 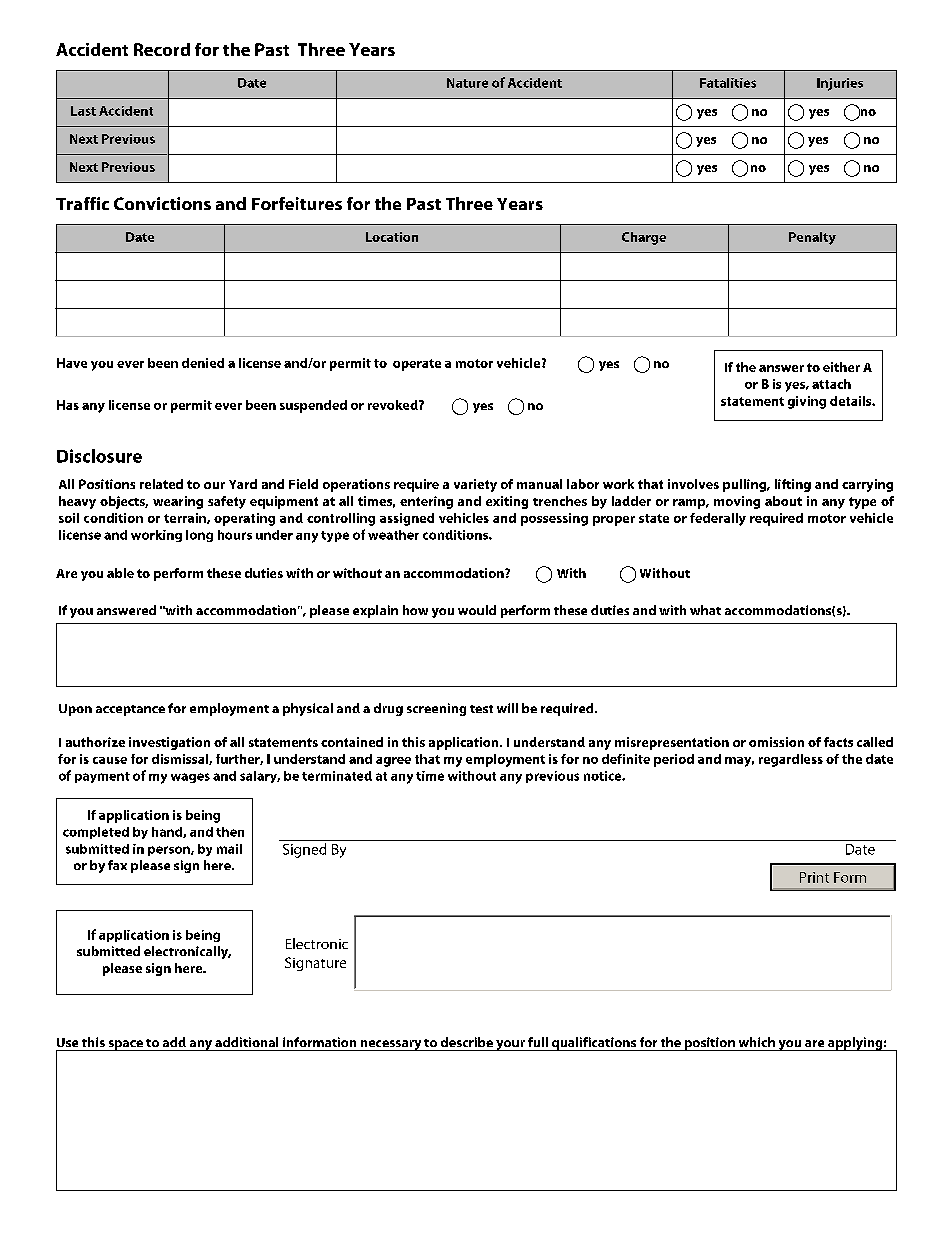 What do you see at coordinates (125, 1045) in the screenshot?
I see `space` at bounding box center [125, 1045].
